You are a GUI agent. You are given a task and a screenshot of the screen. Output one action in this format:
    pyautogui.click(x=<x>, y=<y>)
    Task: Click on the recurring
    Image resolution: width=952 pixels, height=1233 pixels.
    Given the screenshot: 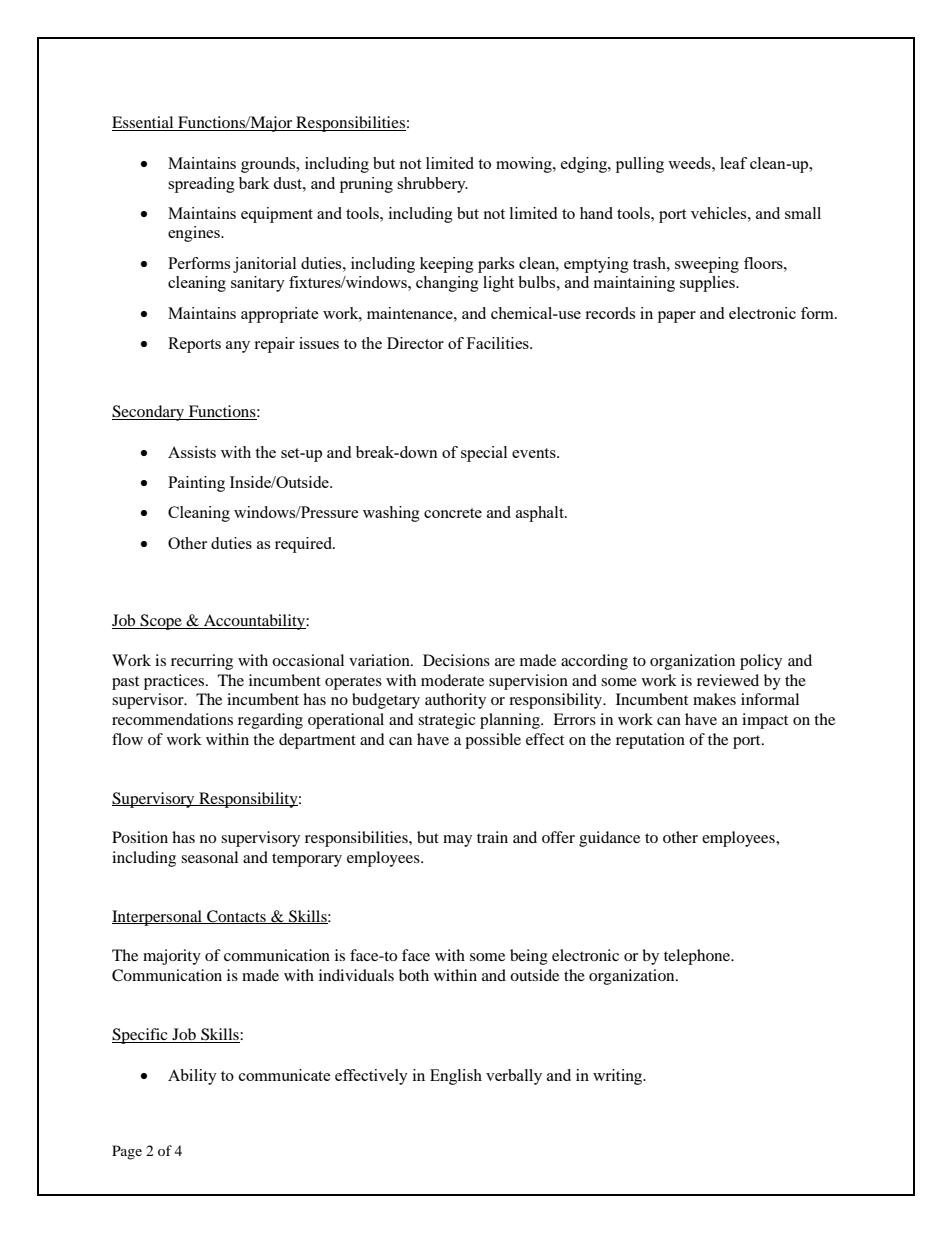 What is the action you would take?
    pyautogui.click(x=202, y=662)
